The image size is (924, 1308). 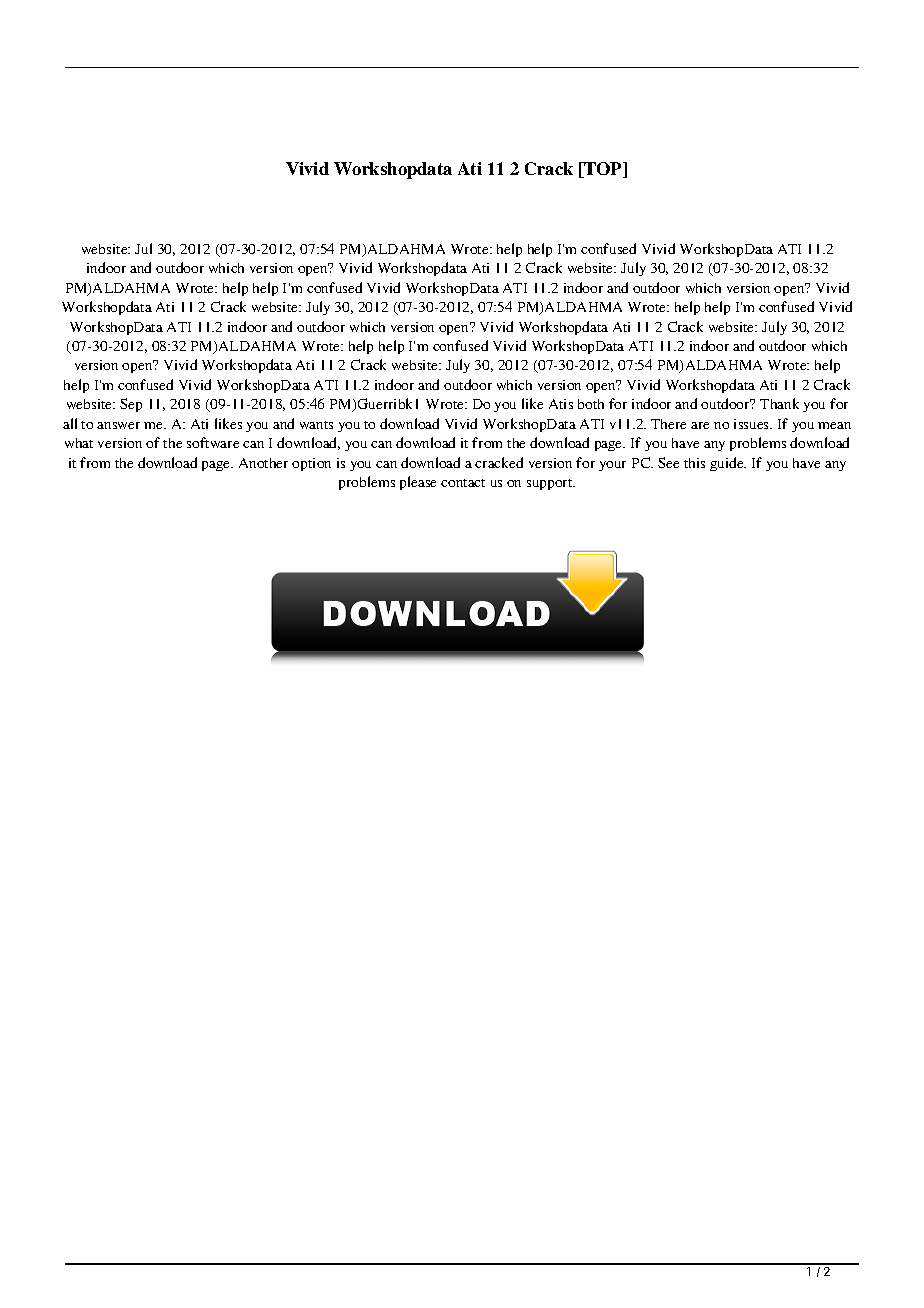 I want to click on Sep, so click(x=131, y=405).
